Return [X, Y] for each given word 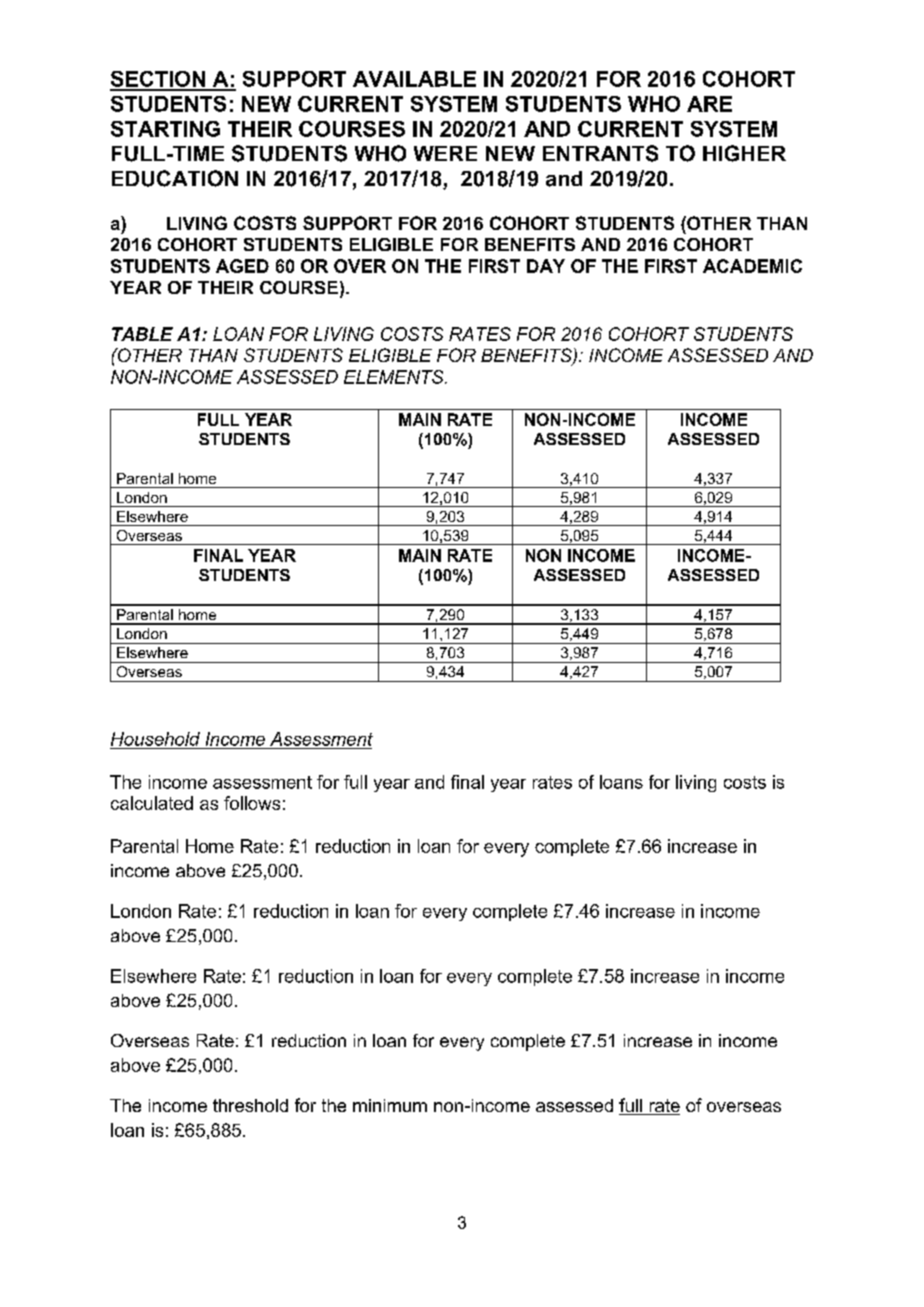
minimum [390, 1105]
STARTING [165, 129]
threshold [250, 1105]
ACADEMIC [752, 266]
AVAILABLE [414, 79]
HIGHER [744, 153]
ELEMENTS [395, 377]
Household [155, 739]
